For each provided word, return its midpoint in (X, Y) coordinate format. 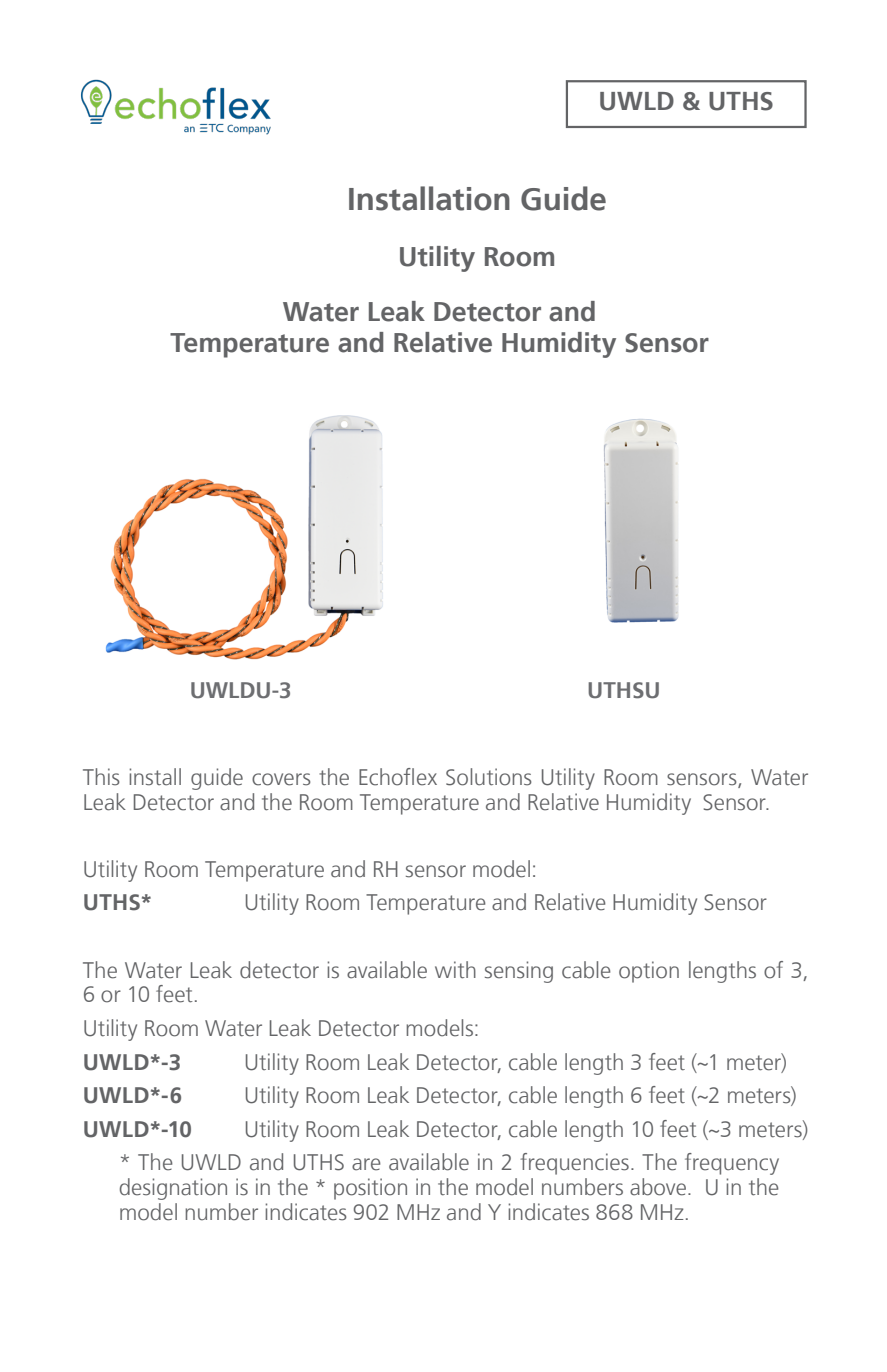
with (455, 970)
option (649, 972)
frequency (732, 1164)
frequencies (574, 1164)
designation (173, 1189)
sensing (519, 972)
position (370, 1189)
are (366, 1164)
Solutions (489, 777)
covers (281, 779)
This (101, 777)
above (658, 1187)
